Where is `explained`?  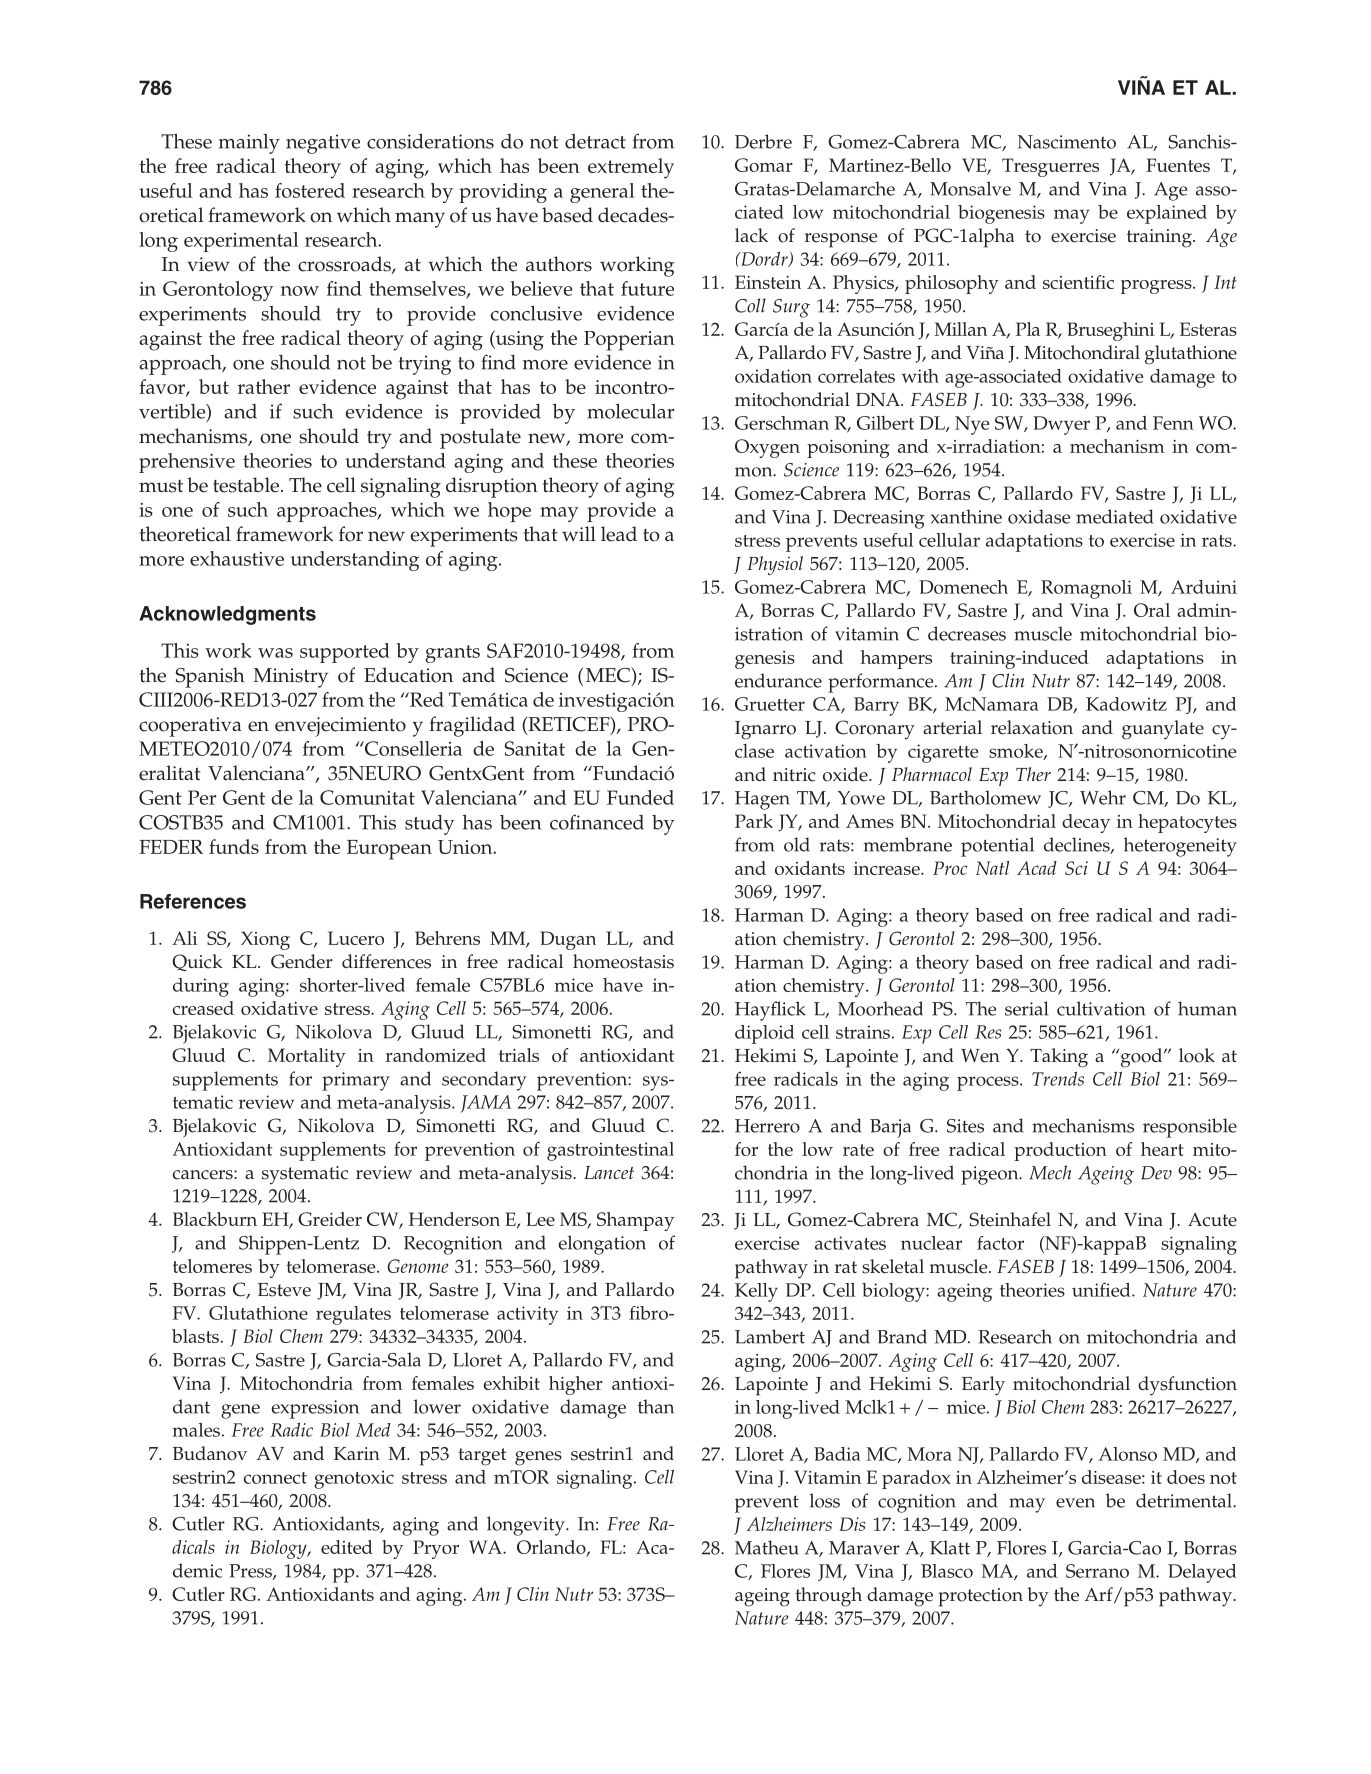
explained is located at coordinates (1167, 214).
